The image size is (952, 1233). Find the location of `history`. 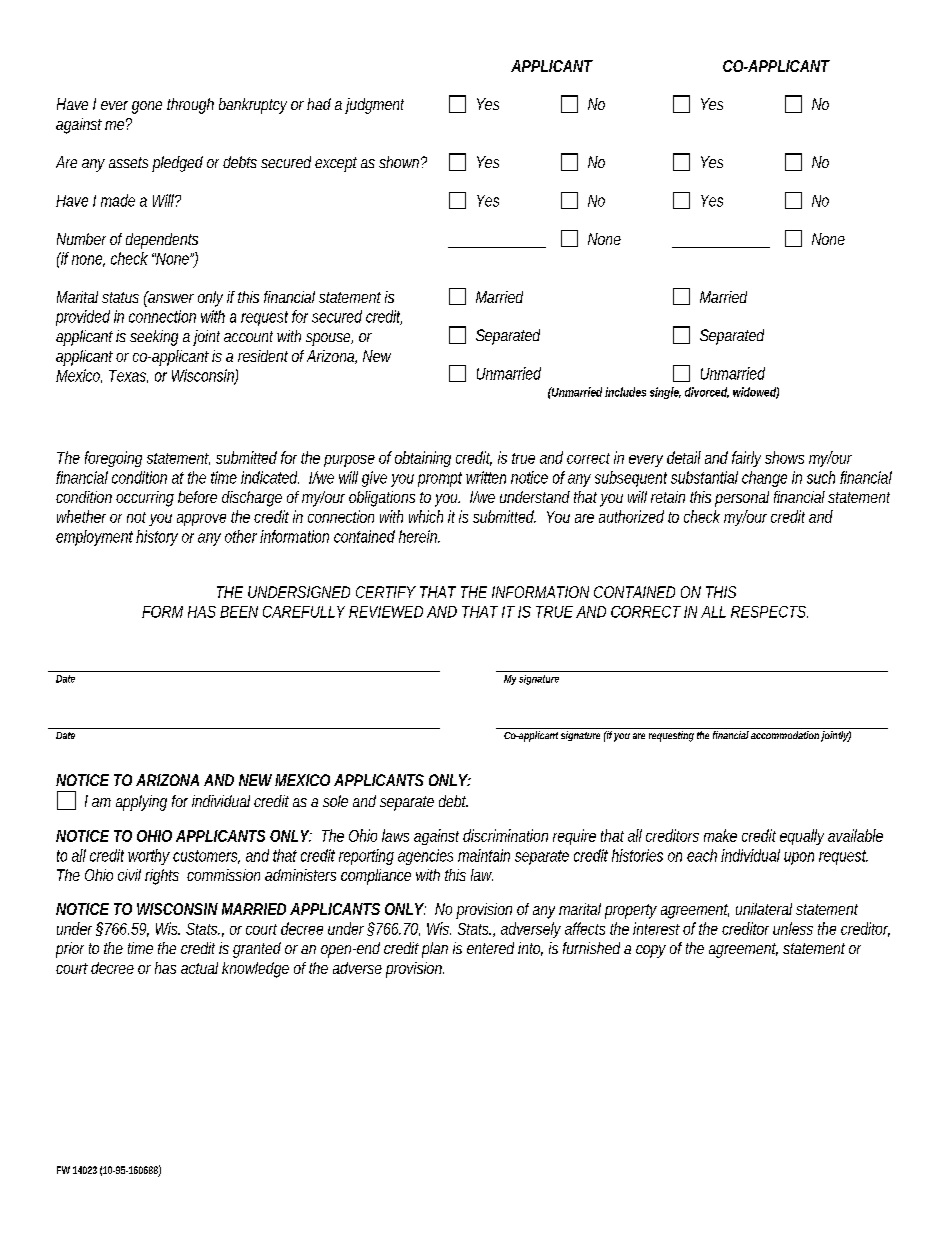

history is located at coordinates (157, 538).
